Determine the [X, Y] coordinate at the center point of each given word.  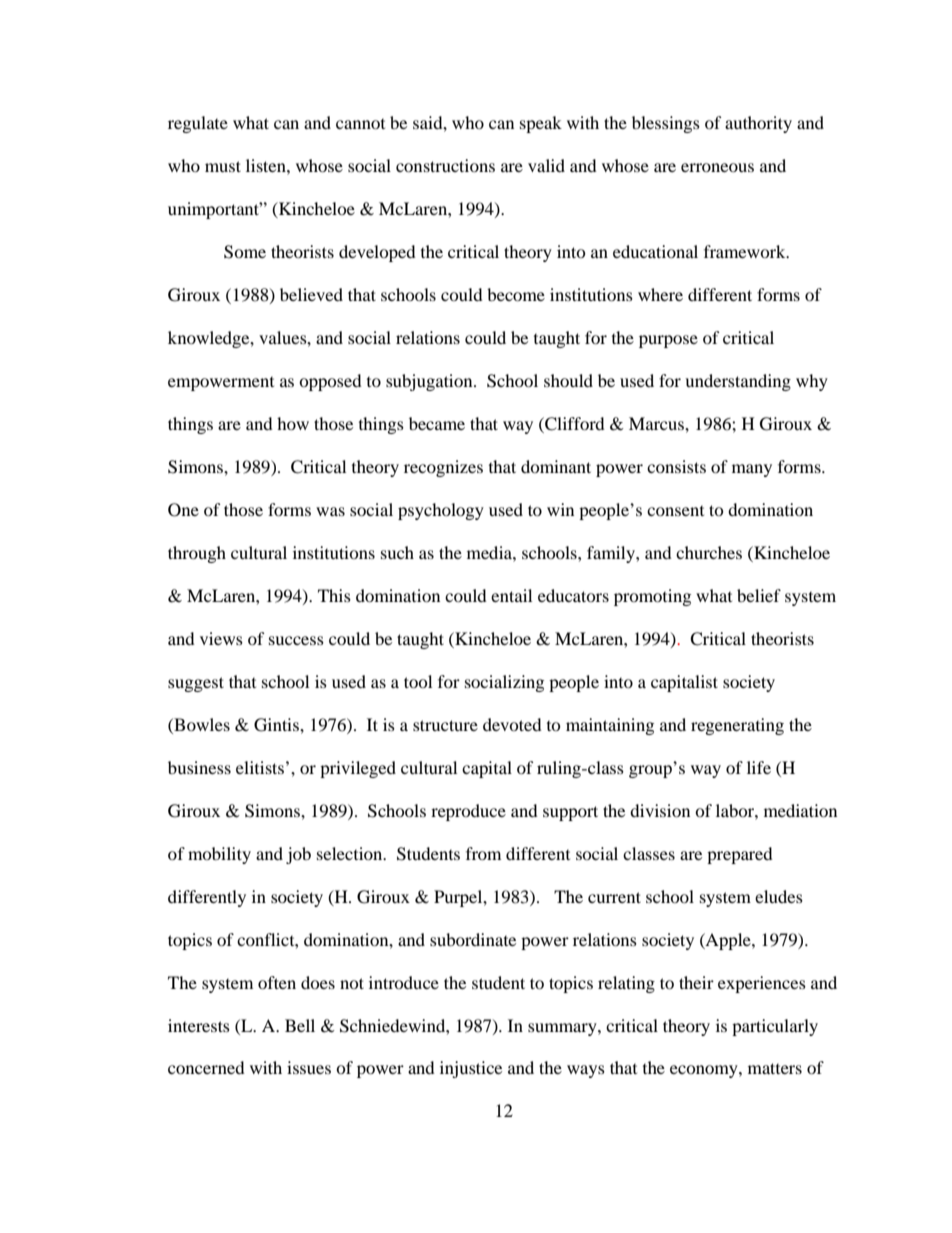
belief [759, 595]
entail [511, 595]
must [223, 166]
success [296, 640]
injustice [471, 1069]
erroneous [717, 167]
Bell [300, 1025]
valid [546, 165]
